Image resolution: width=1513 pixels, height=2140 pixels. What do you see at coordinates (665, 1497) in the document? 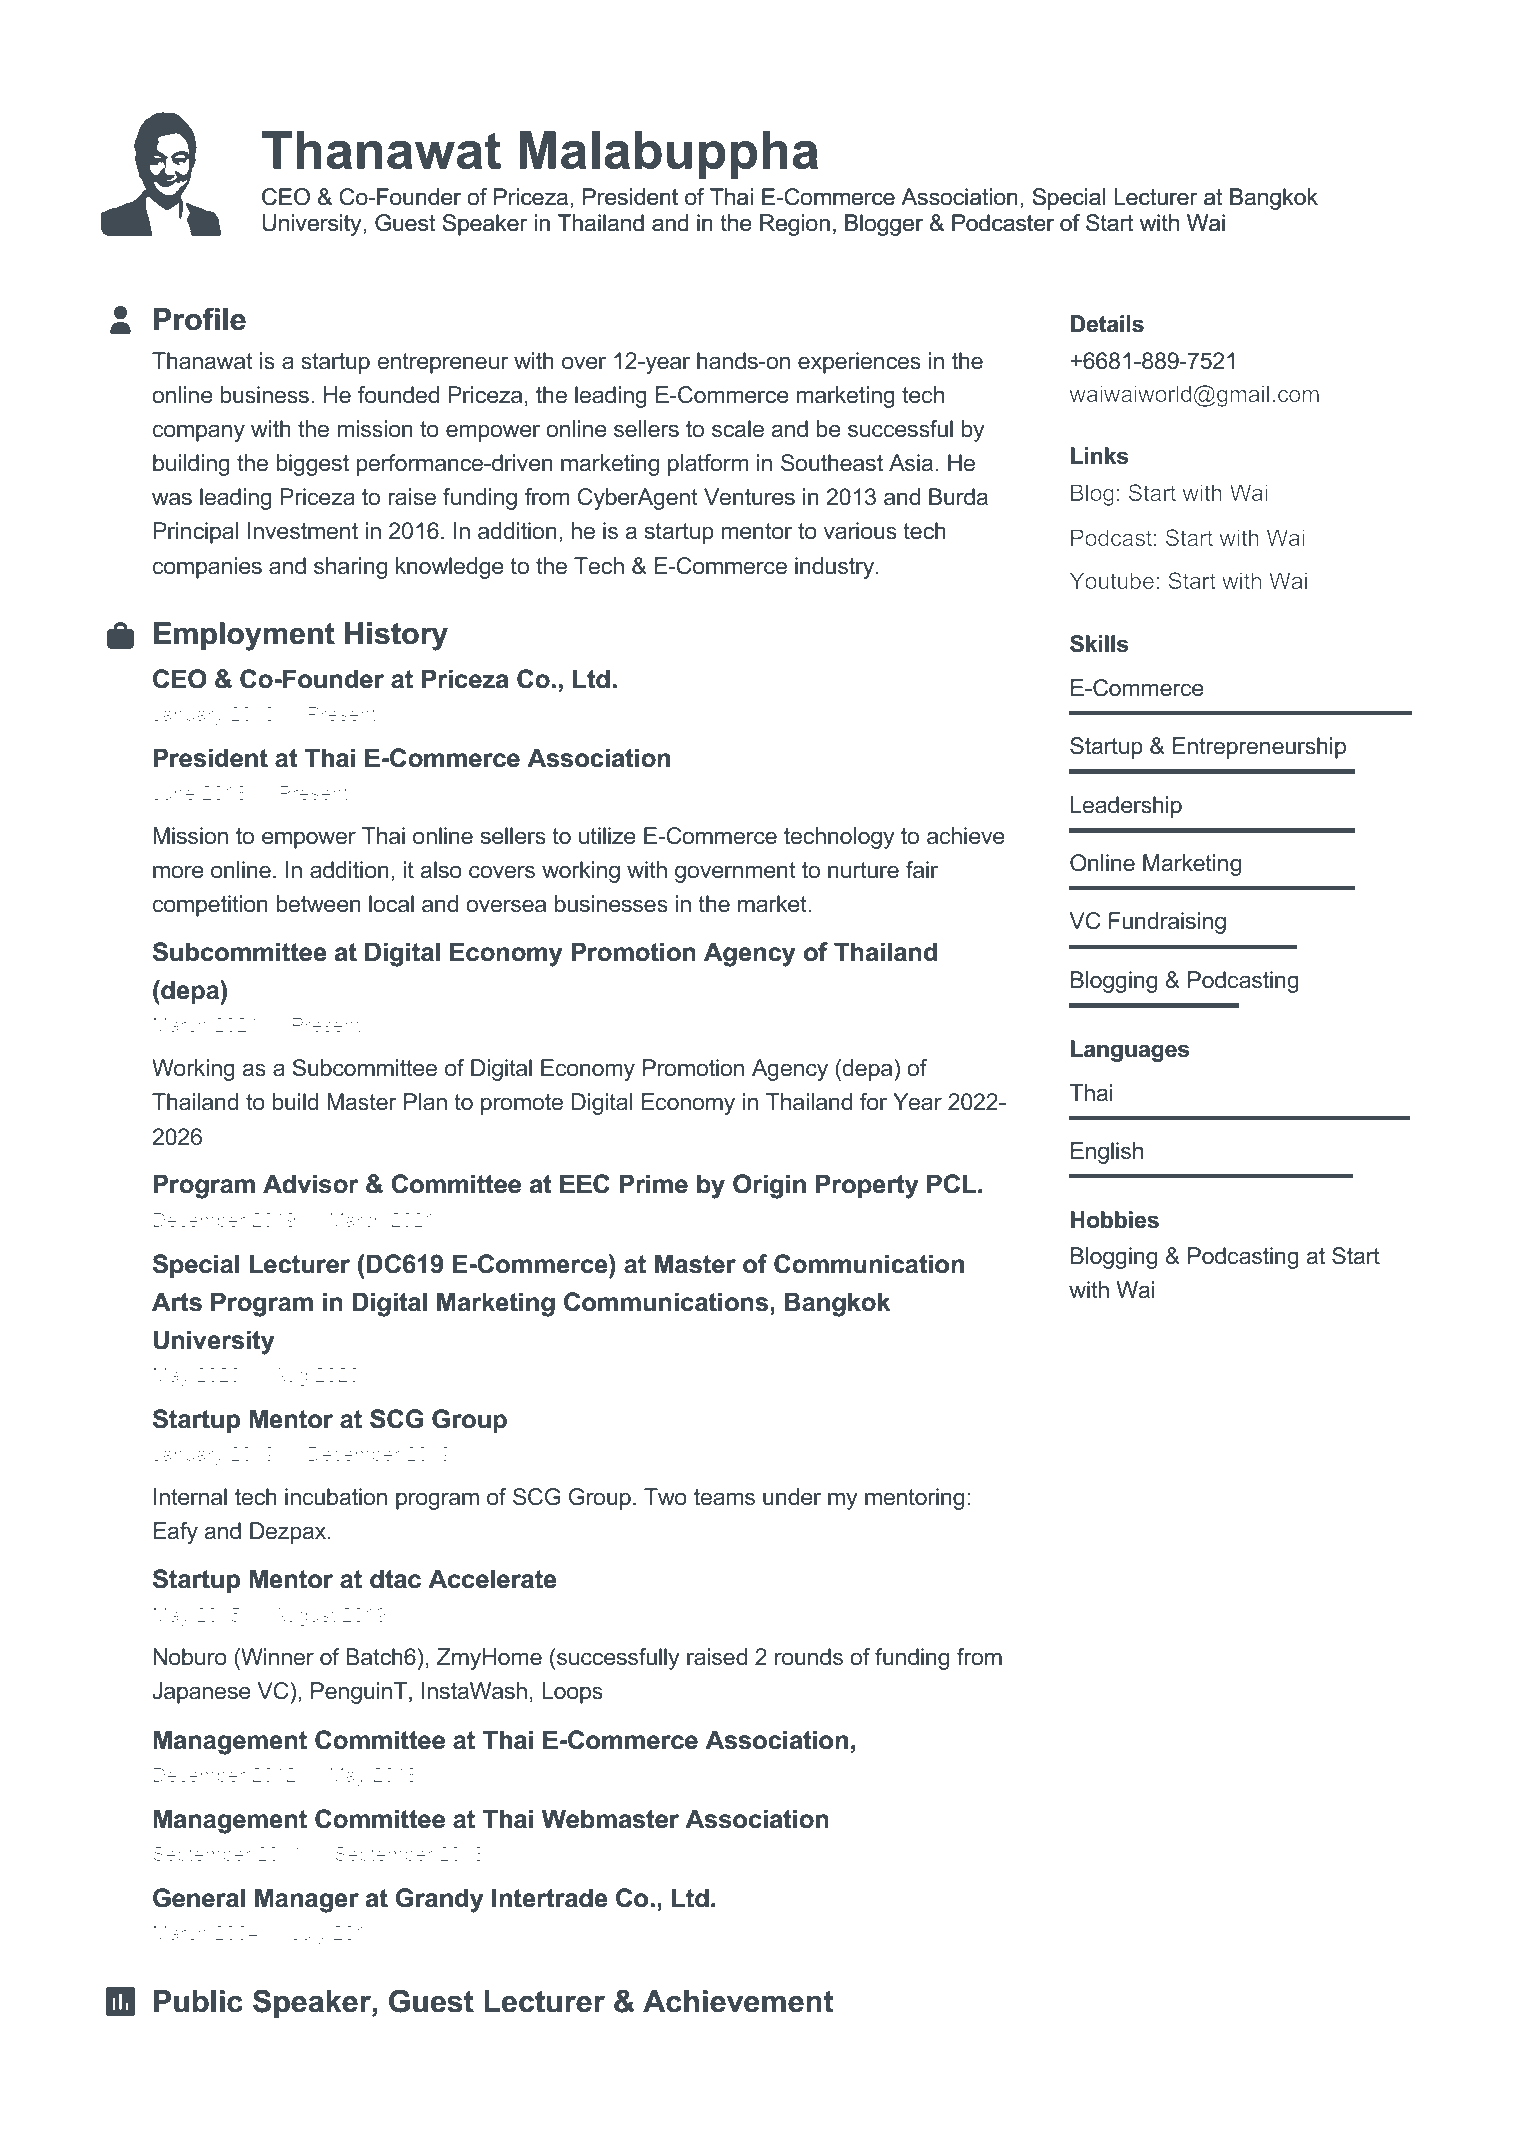
I see `Two` at bounding box center [665, 1497].
